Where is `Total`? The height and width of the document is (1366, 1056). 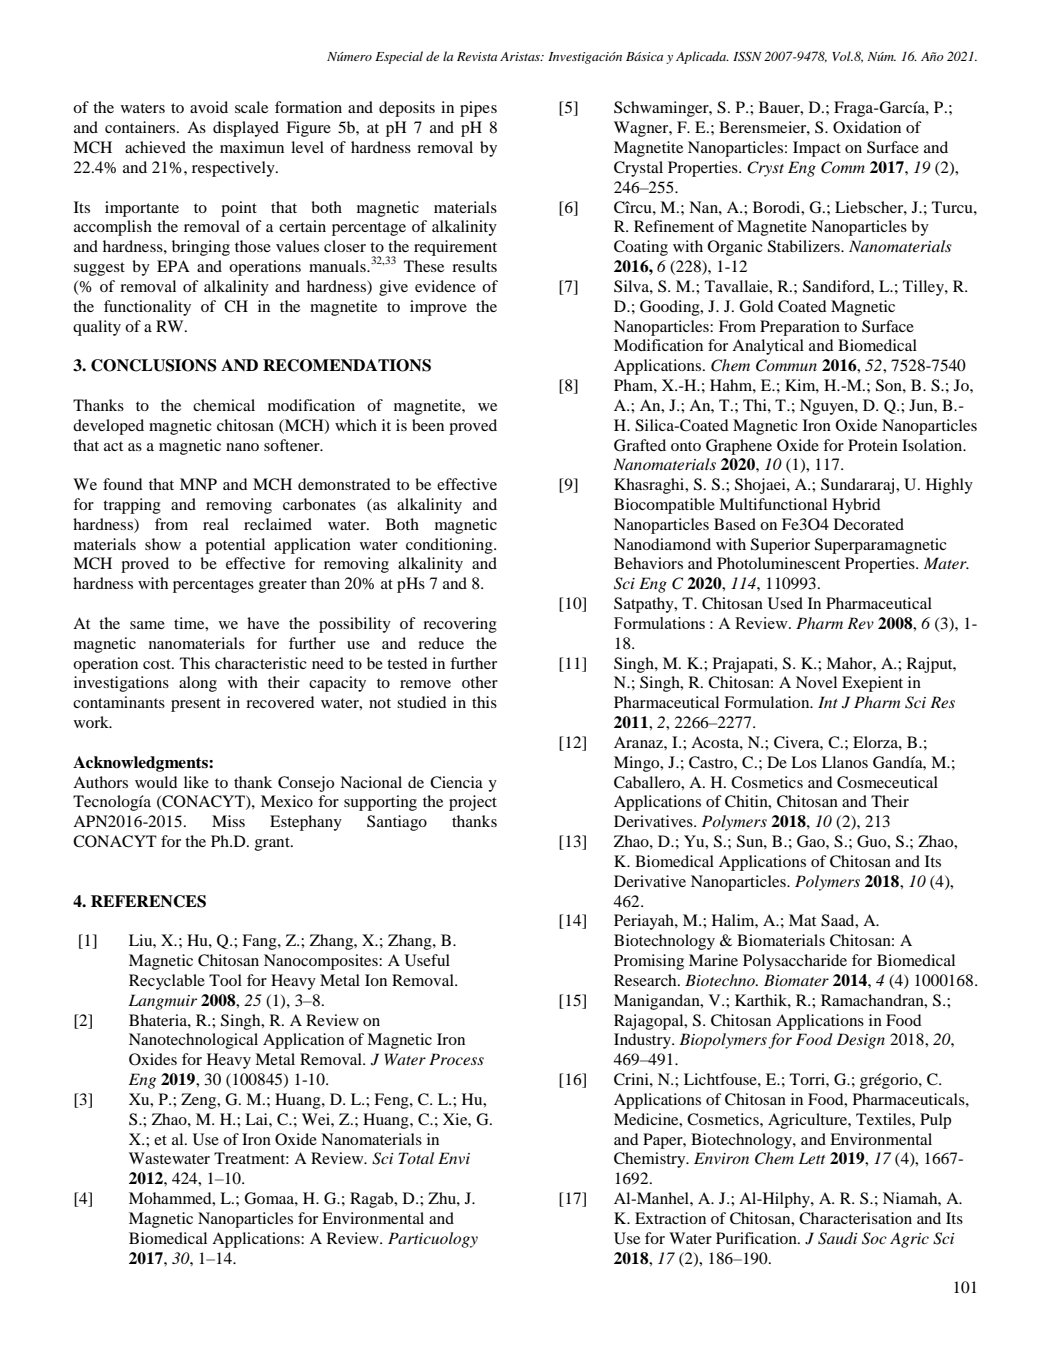
Total is located at coordinates (416, 1158).
